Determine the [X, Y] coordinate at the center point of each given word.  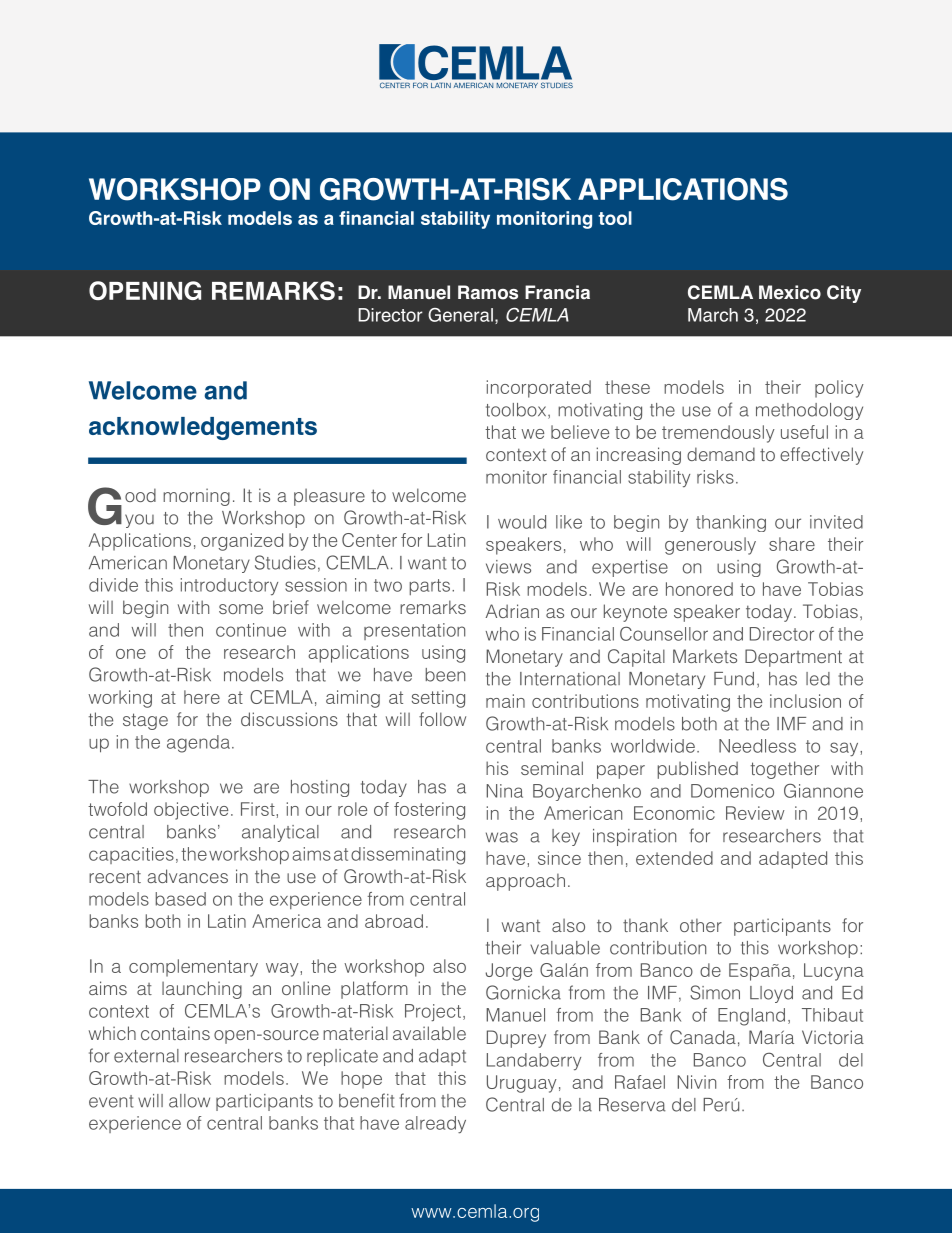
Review [755, 813]
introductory [229, 587]
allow [189, 1101]
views [508, 567]
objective [191, 811]
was [502, 837]
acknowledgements [203, 428]
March [713, 315]
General [460, 315]
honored [699, 589]
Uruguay [522, 1084]
